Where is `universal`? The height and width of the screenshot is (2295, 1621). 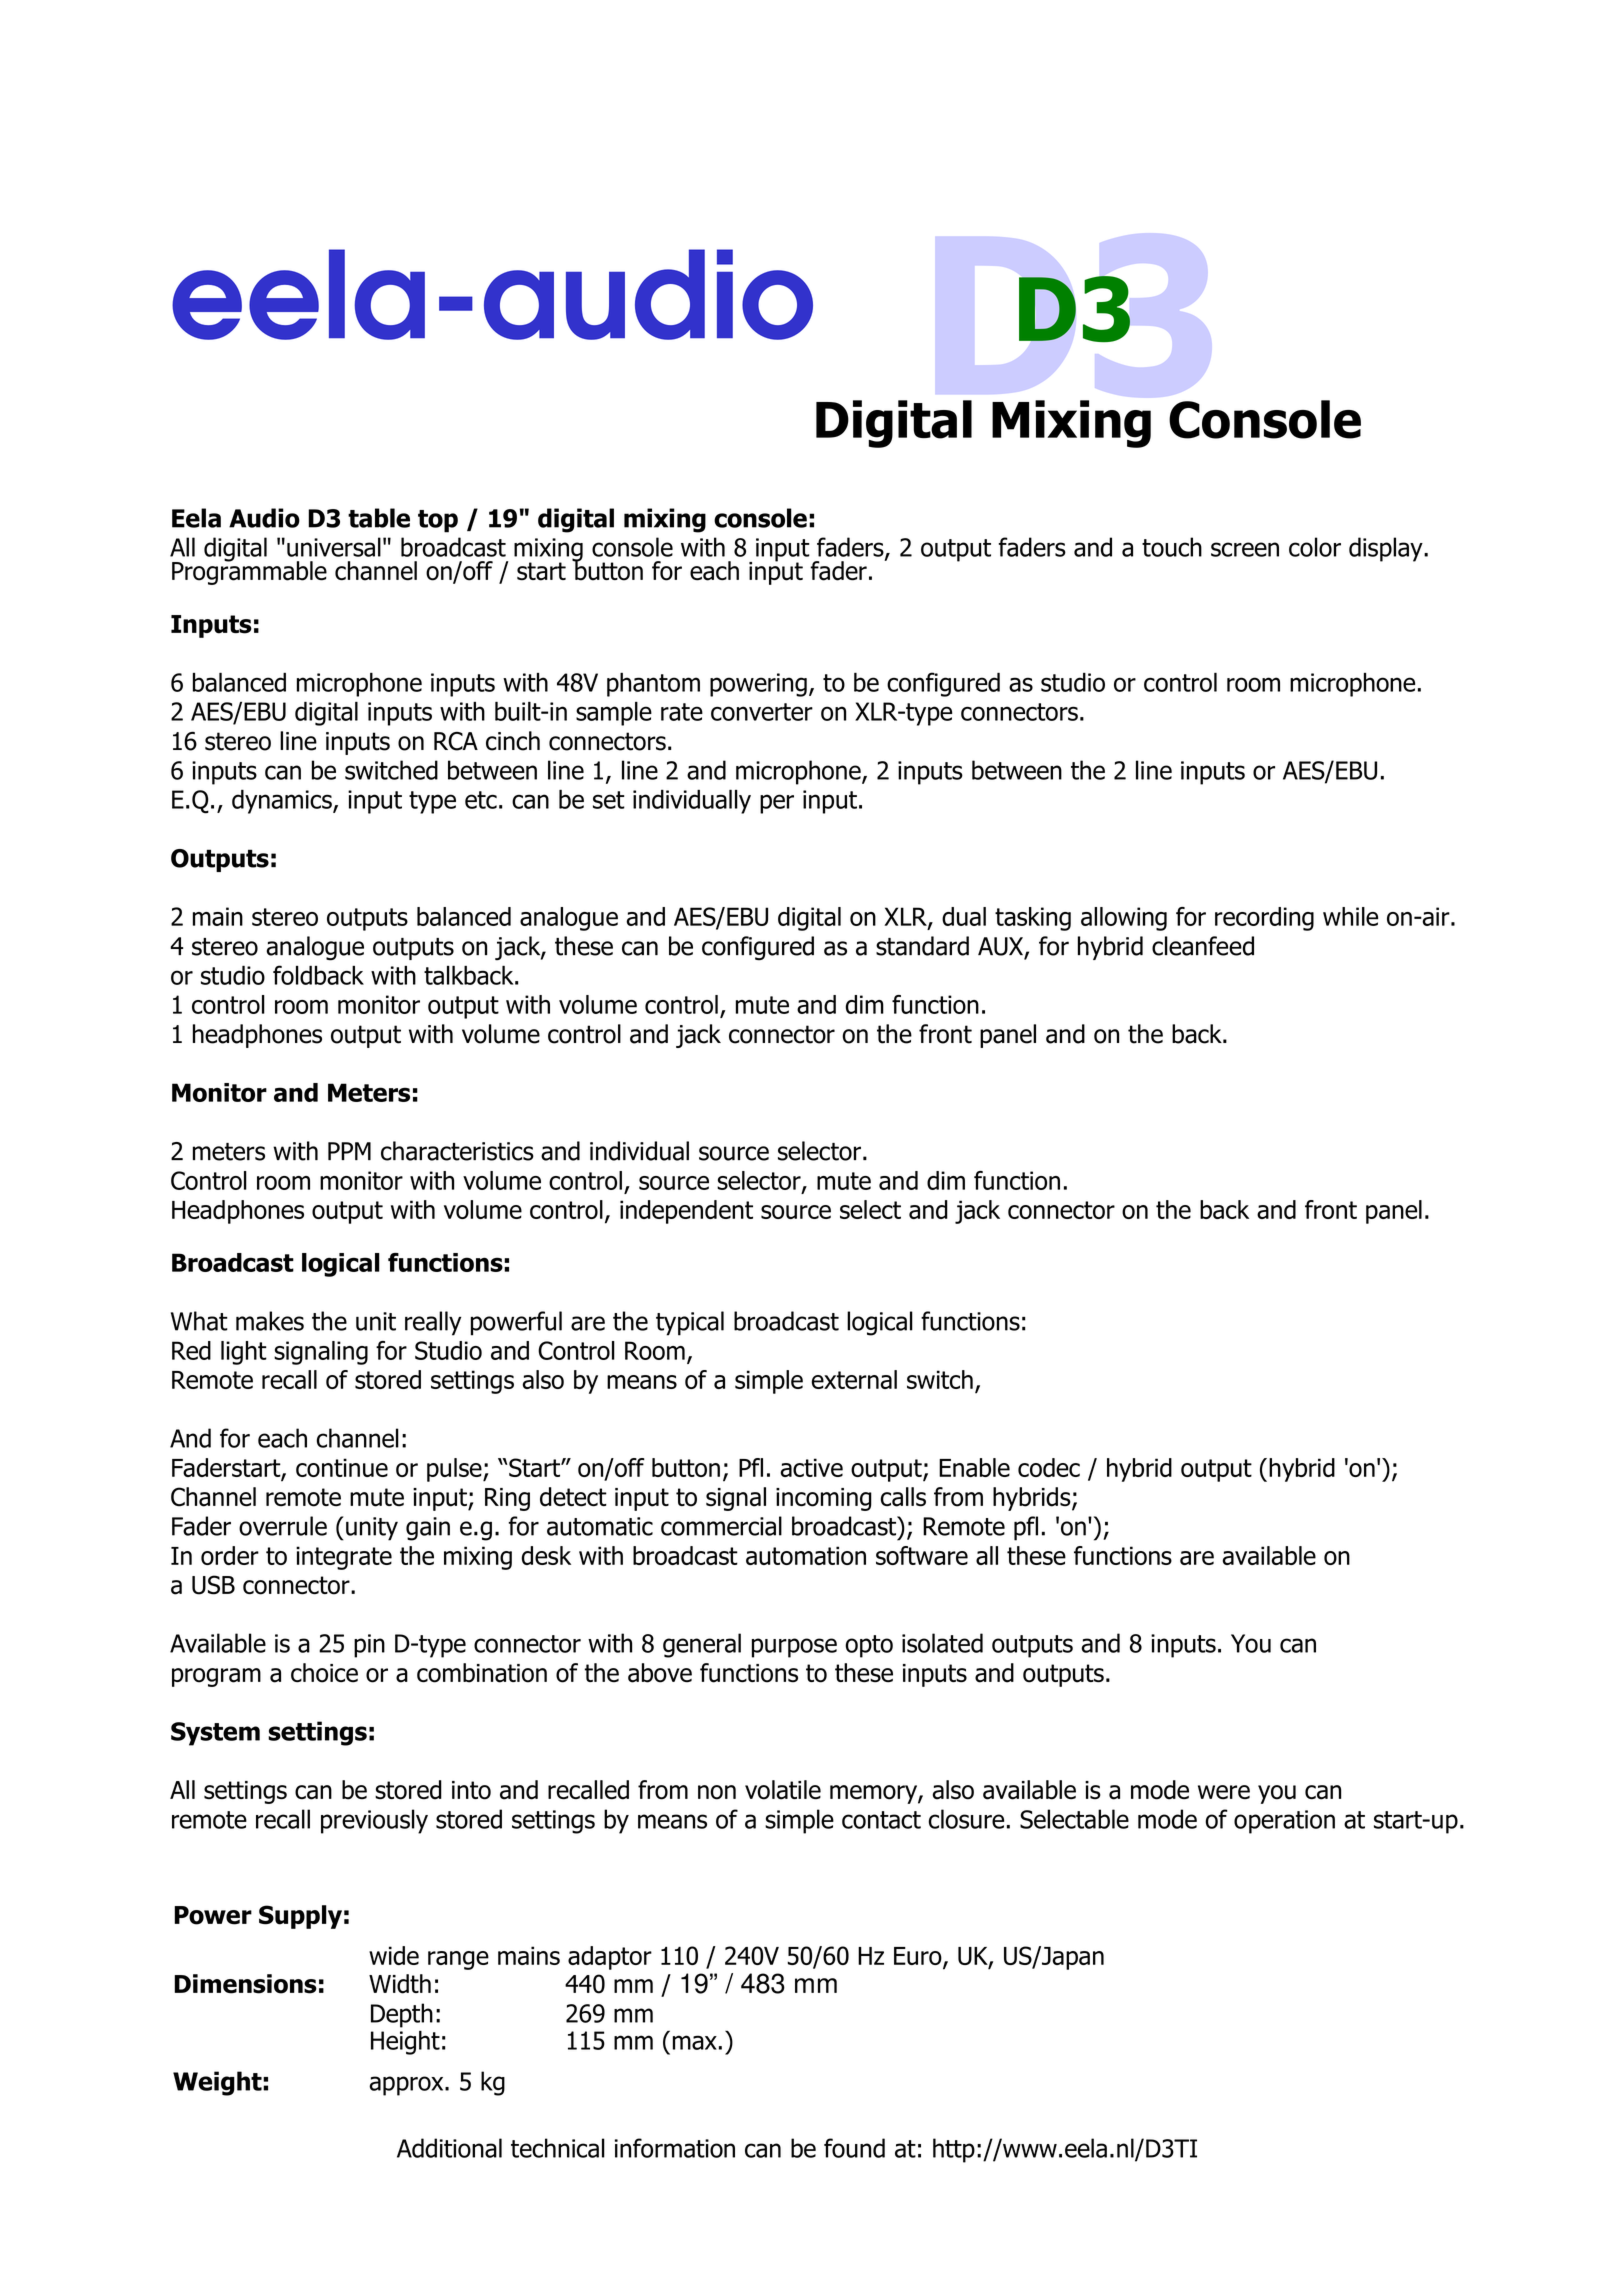
universal is located at coordinates (334, 547).
